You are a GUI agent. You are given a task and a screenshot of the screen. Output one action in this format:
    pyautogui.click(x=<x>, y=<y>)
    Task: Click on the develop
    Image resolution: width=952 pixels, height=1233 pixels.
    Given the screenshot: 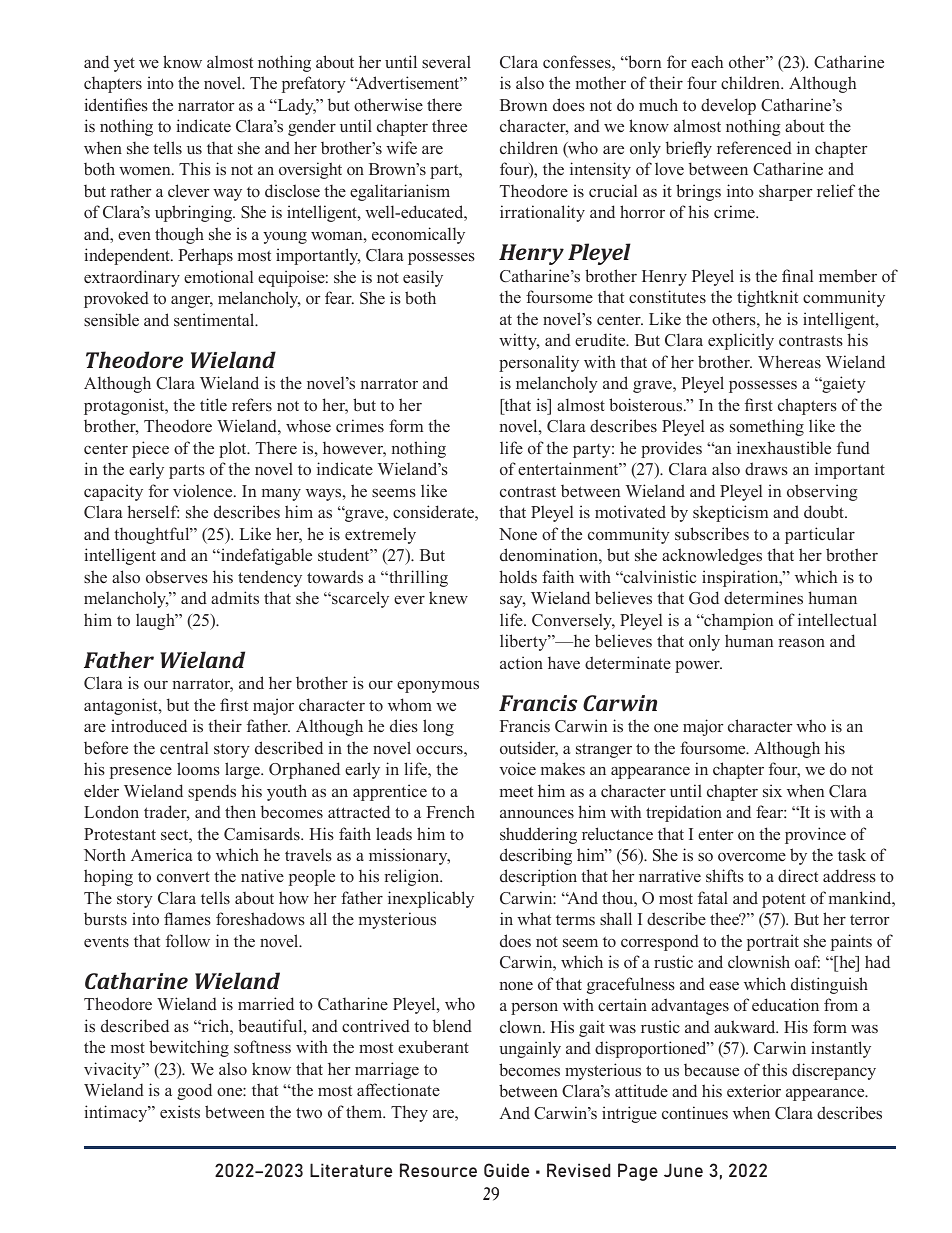 What is the action you would take?
    pyautogui.click(x=728, y=106)
